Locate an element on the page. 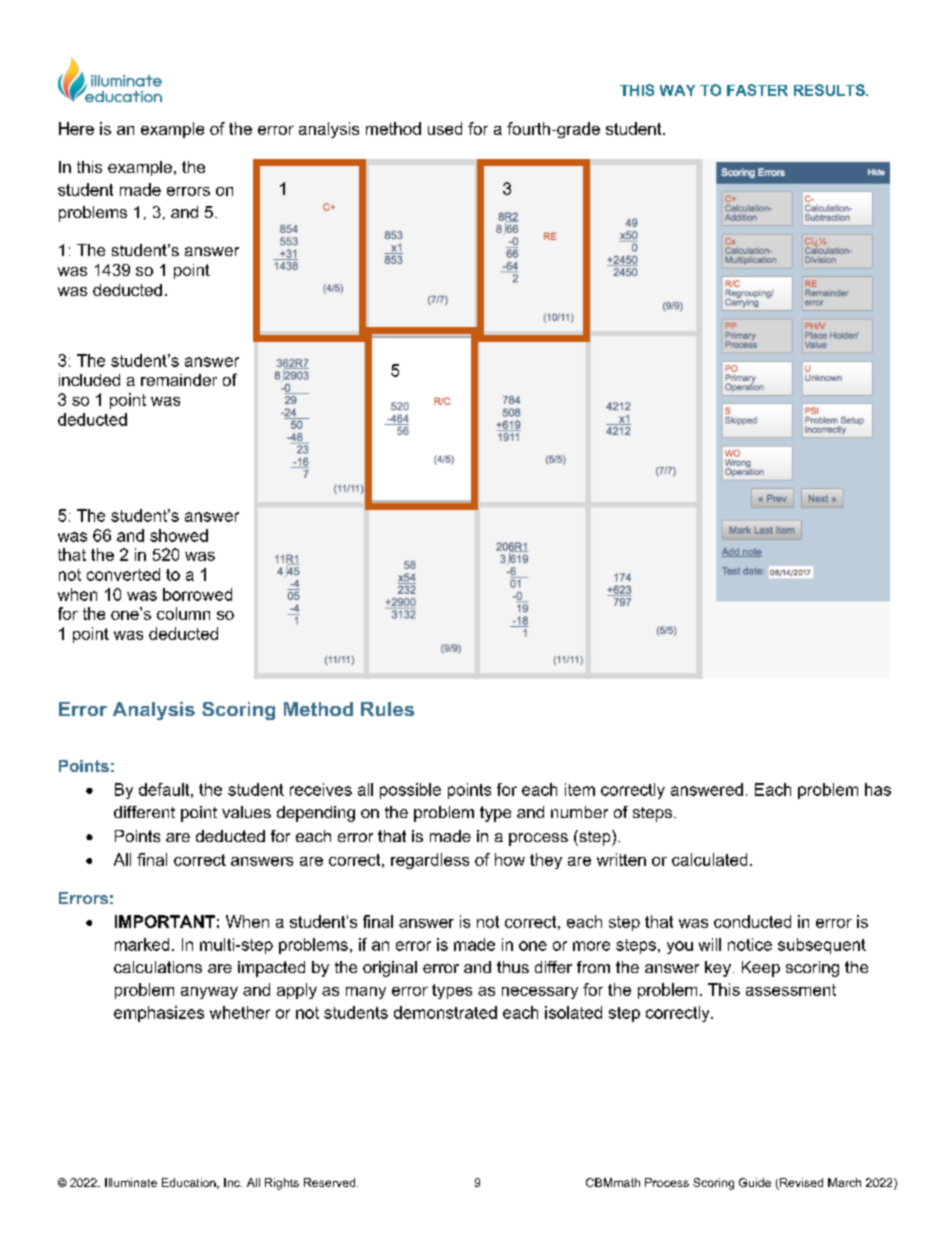  FASTER is located at coordinates (757, 90).
